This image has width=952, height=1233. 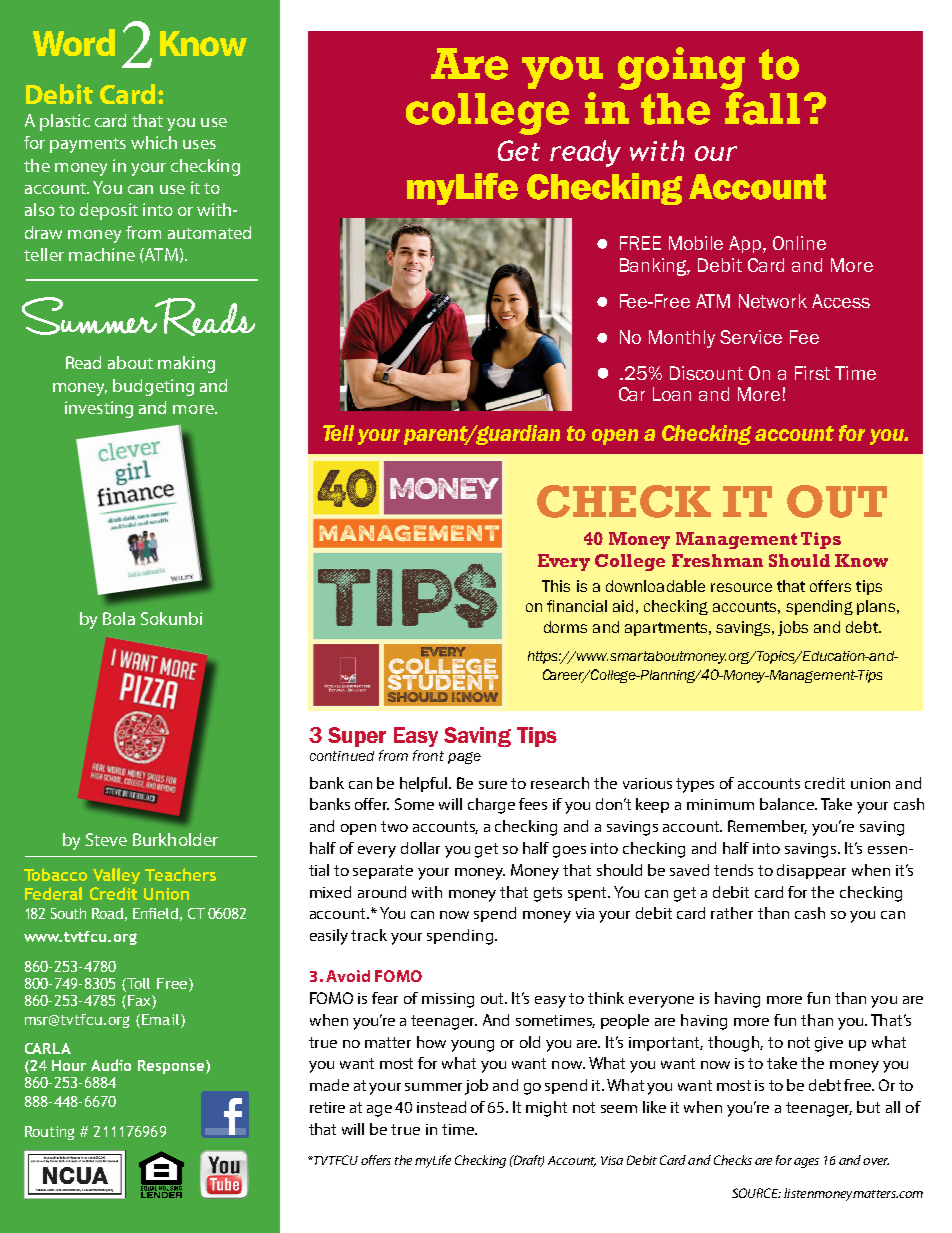 I want to click on Network, so click(x=773, y=301).
